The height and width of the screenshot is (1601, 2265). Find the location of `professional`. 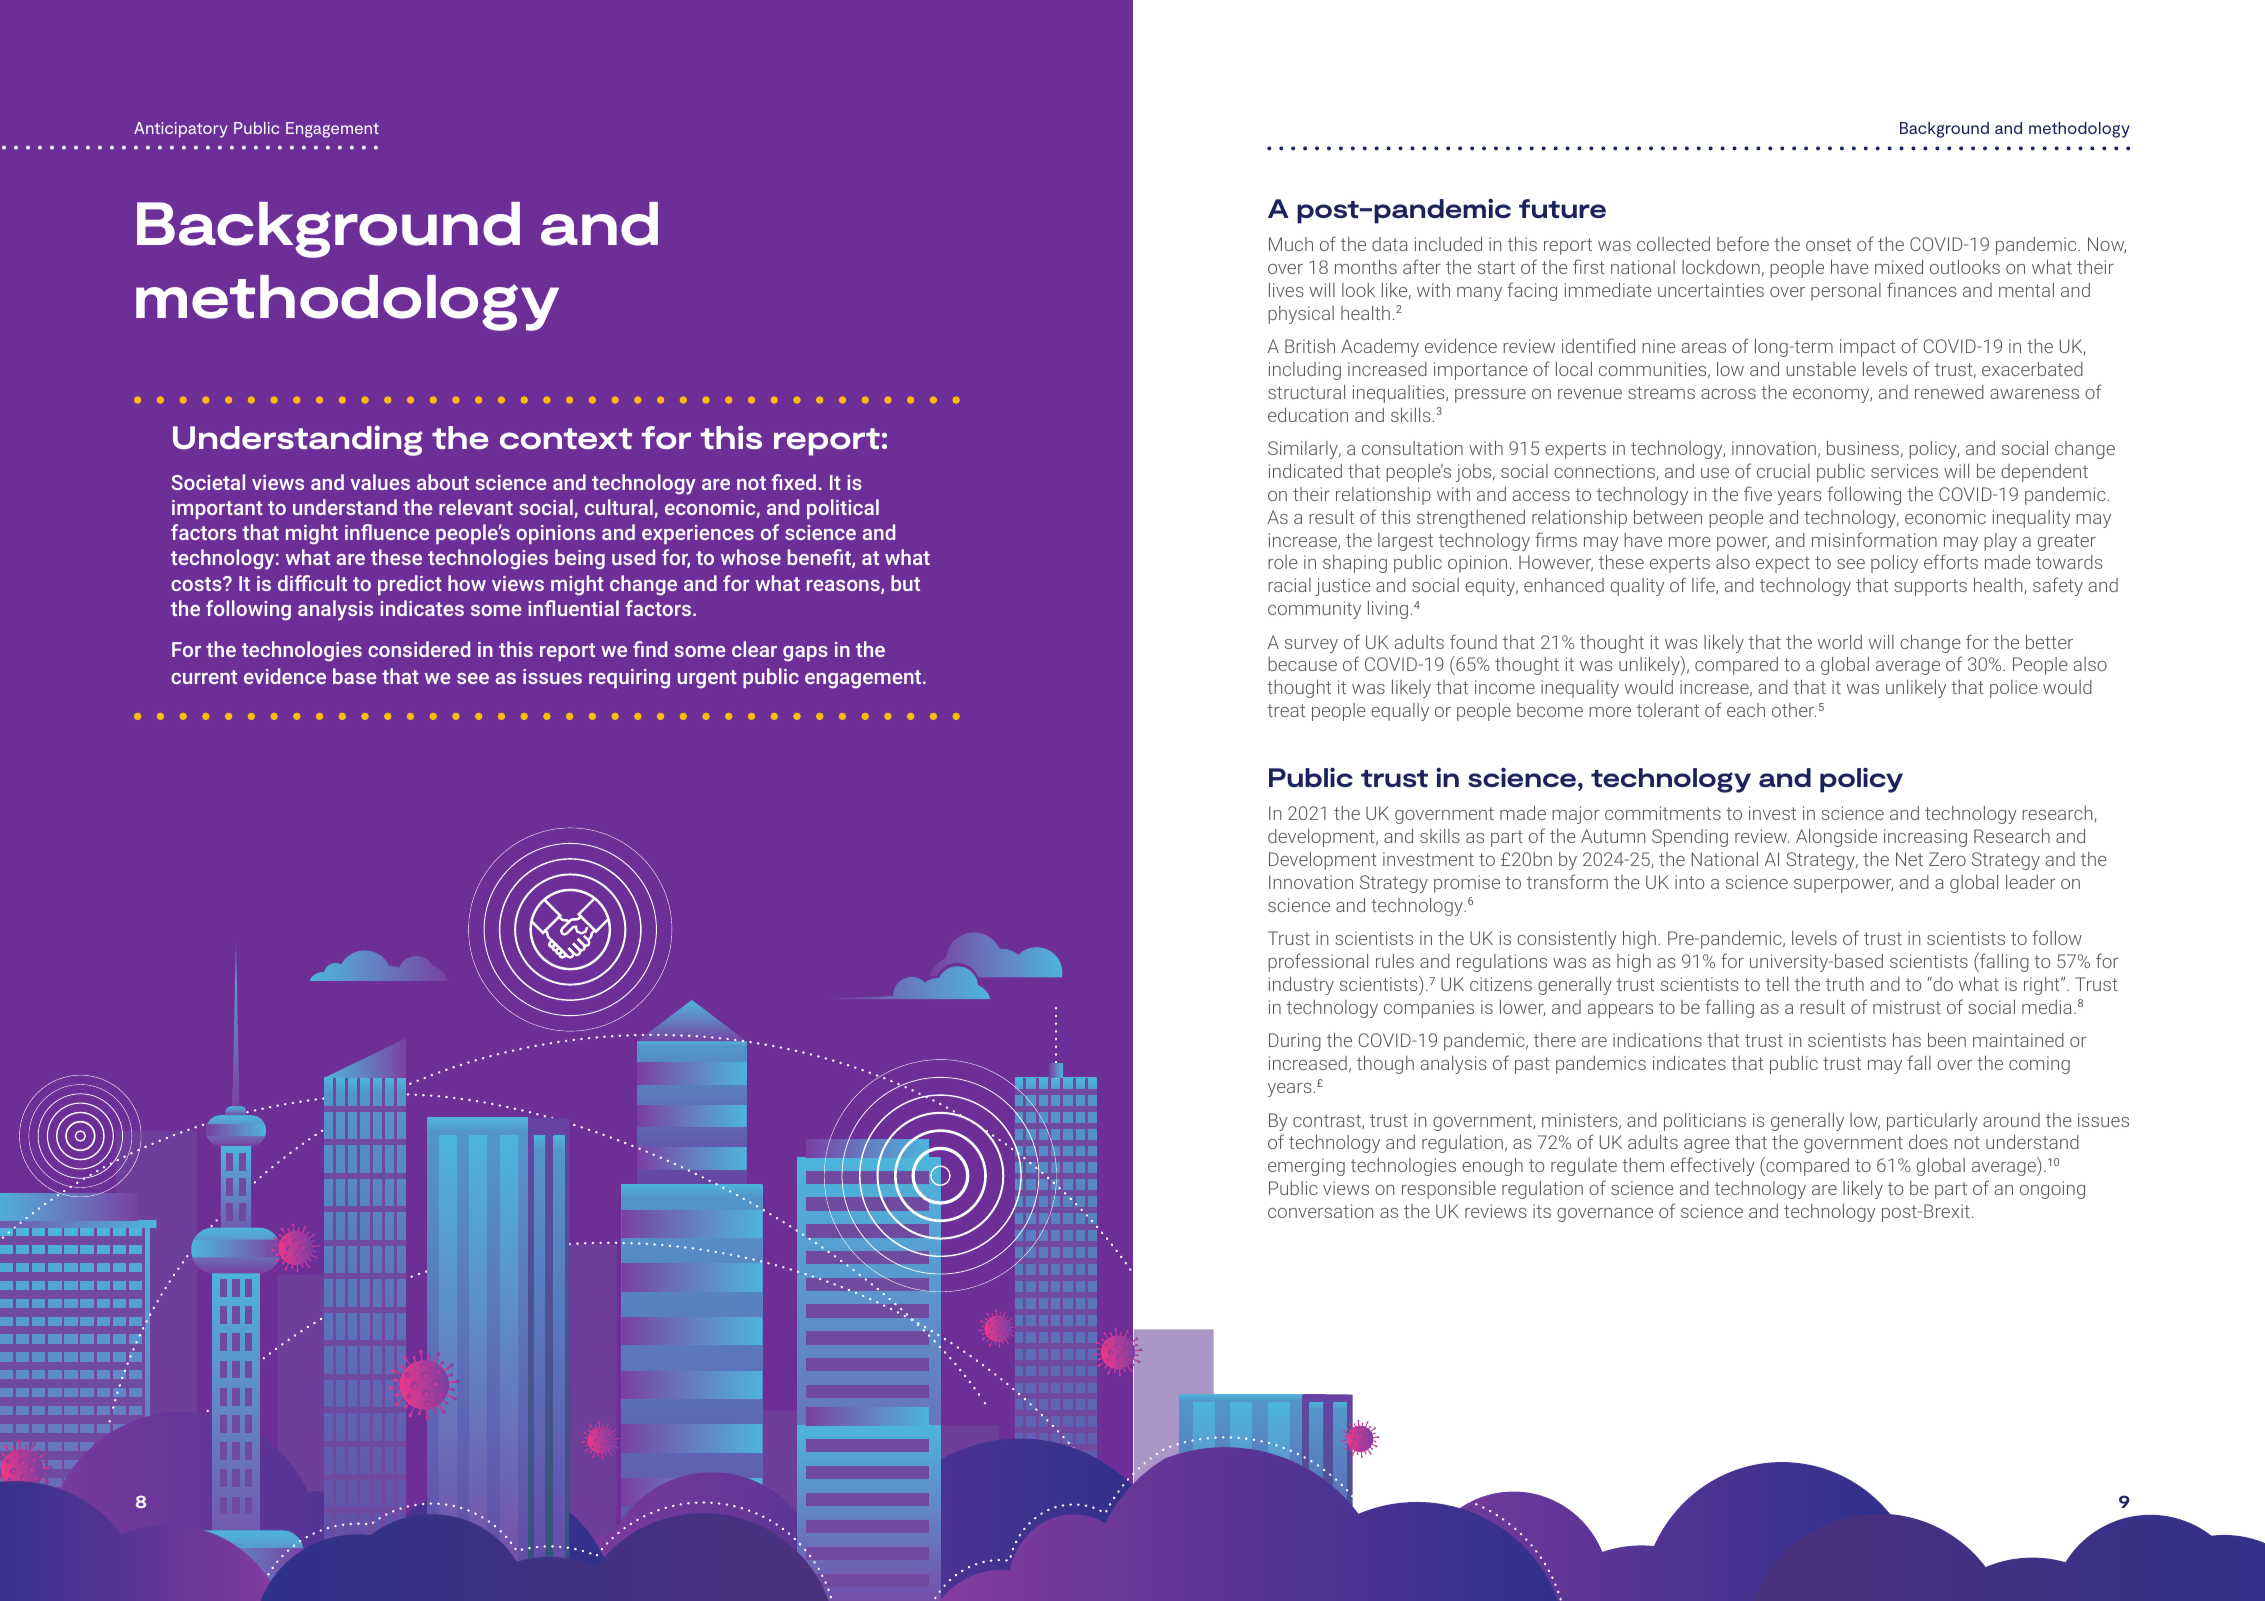

professional is located at coordinates (1318, 962).
